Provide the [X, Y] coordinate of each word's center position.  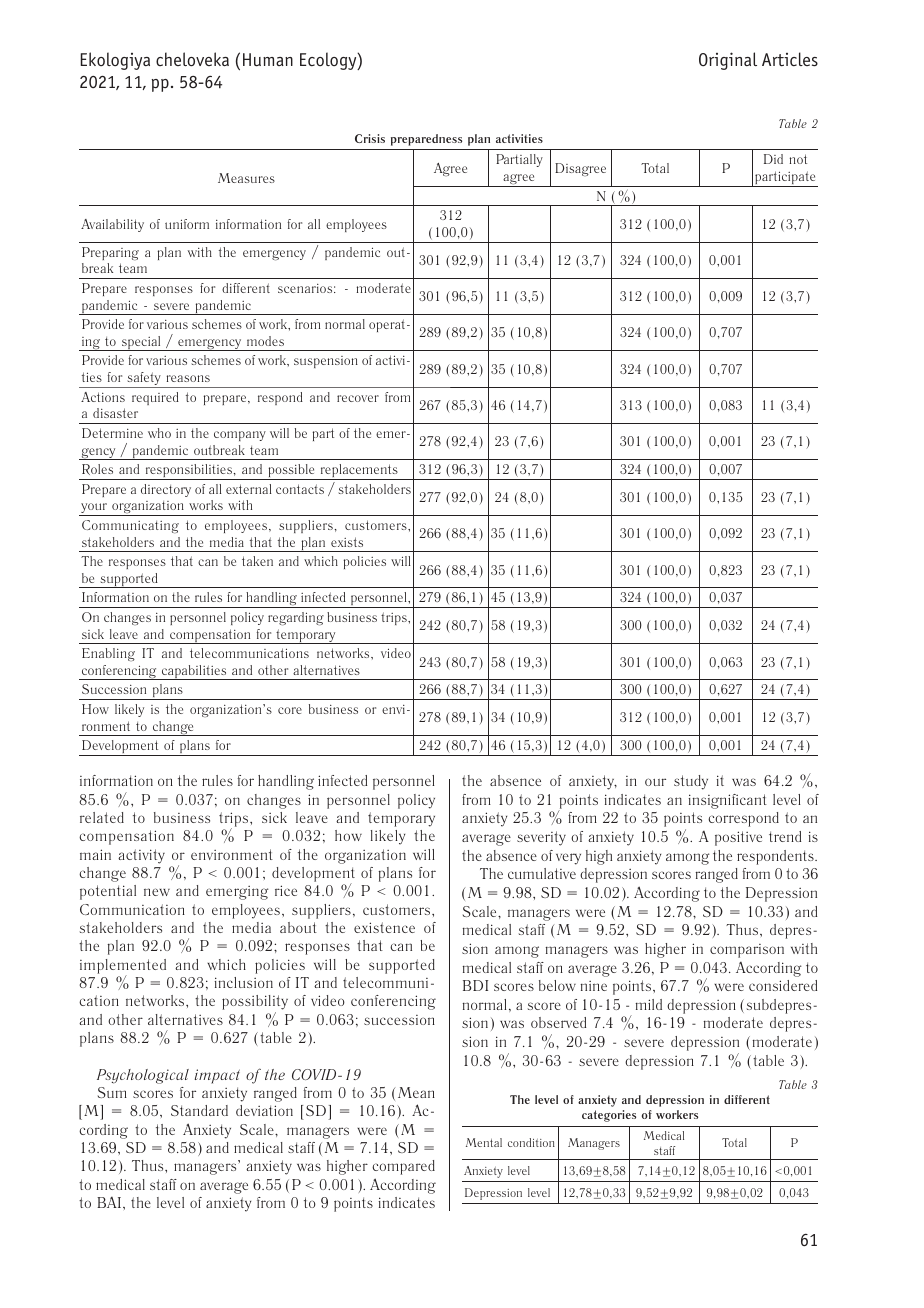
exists [347, 542]
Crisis [370, 138]
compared [403, 1167]
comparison [747, 951]
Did [773, 159]
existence [384, 927]
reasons [188, 378]
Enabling [108, 654]
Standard [199, 1110]
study [691, 782]
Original [728, 61]
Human [268, 60]
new [157, 892]
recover [358, 398]
